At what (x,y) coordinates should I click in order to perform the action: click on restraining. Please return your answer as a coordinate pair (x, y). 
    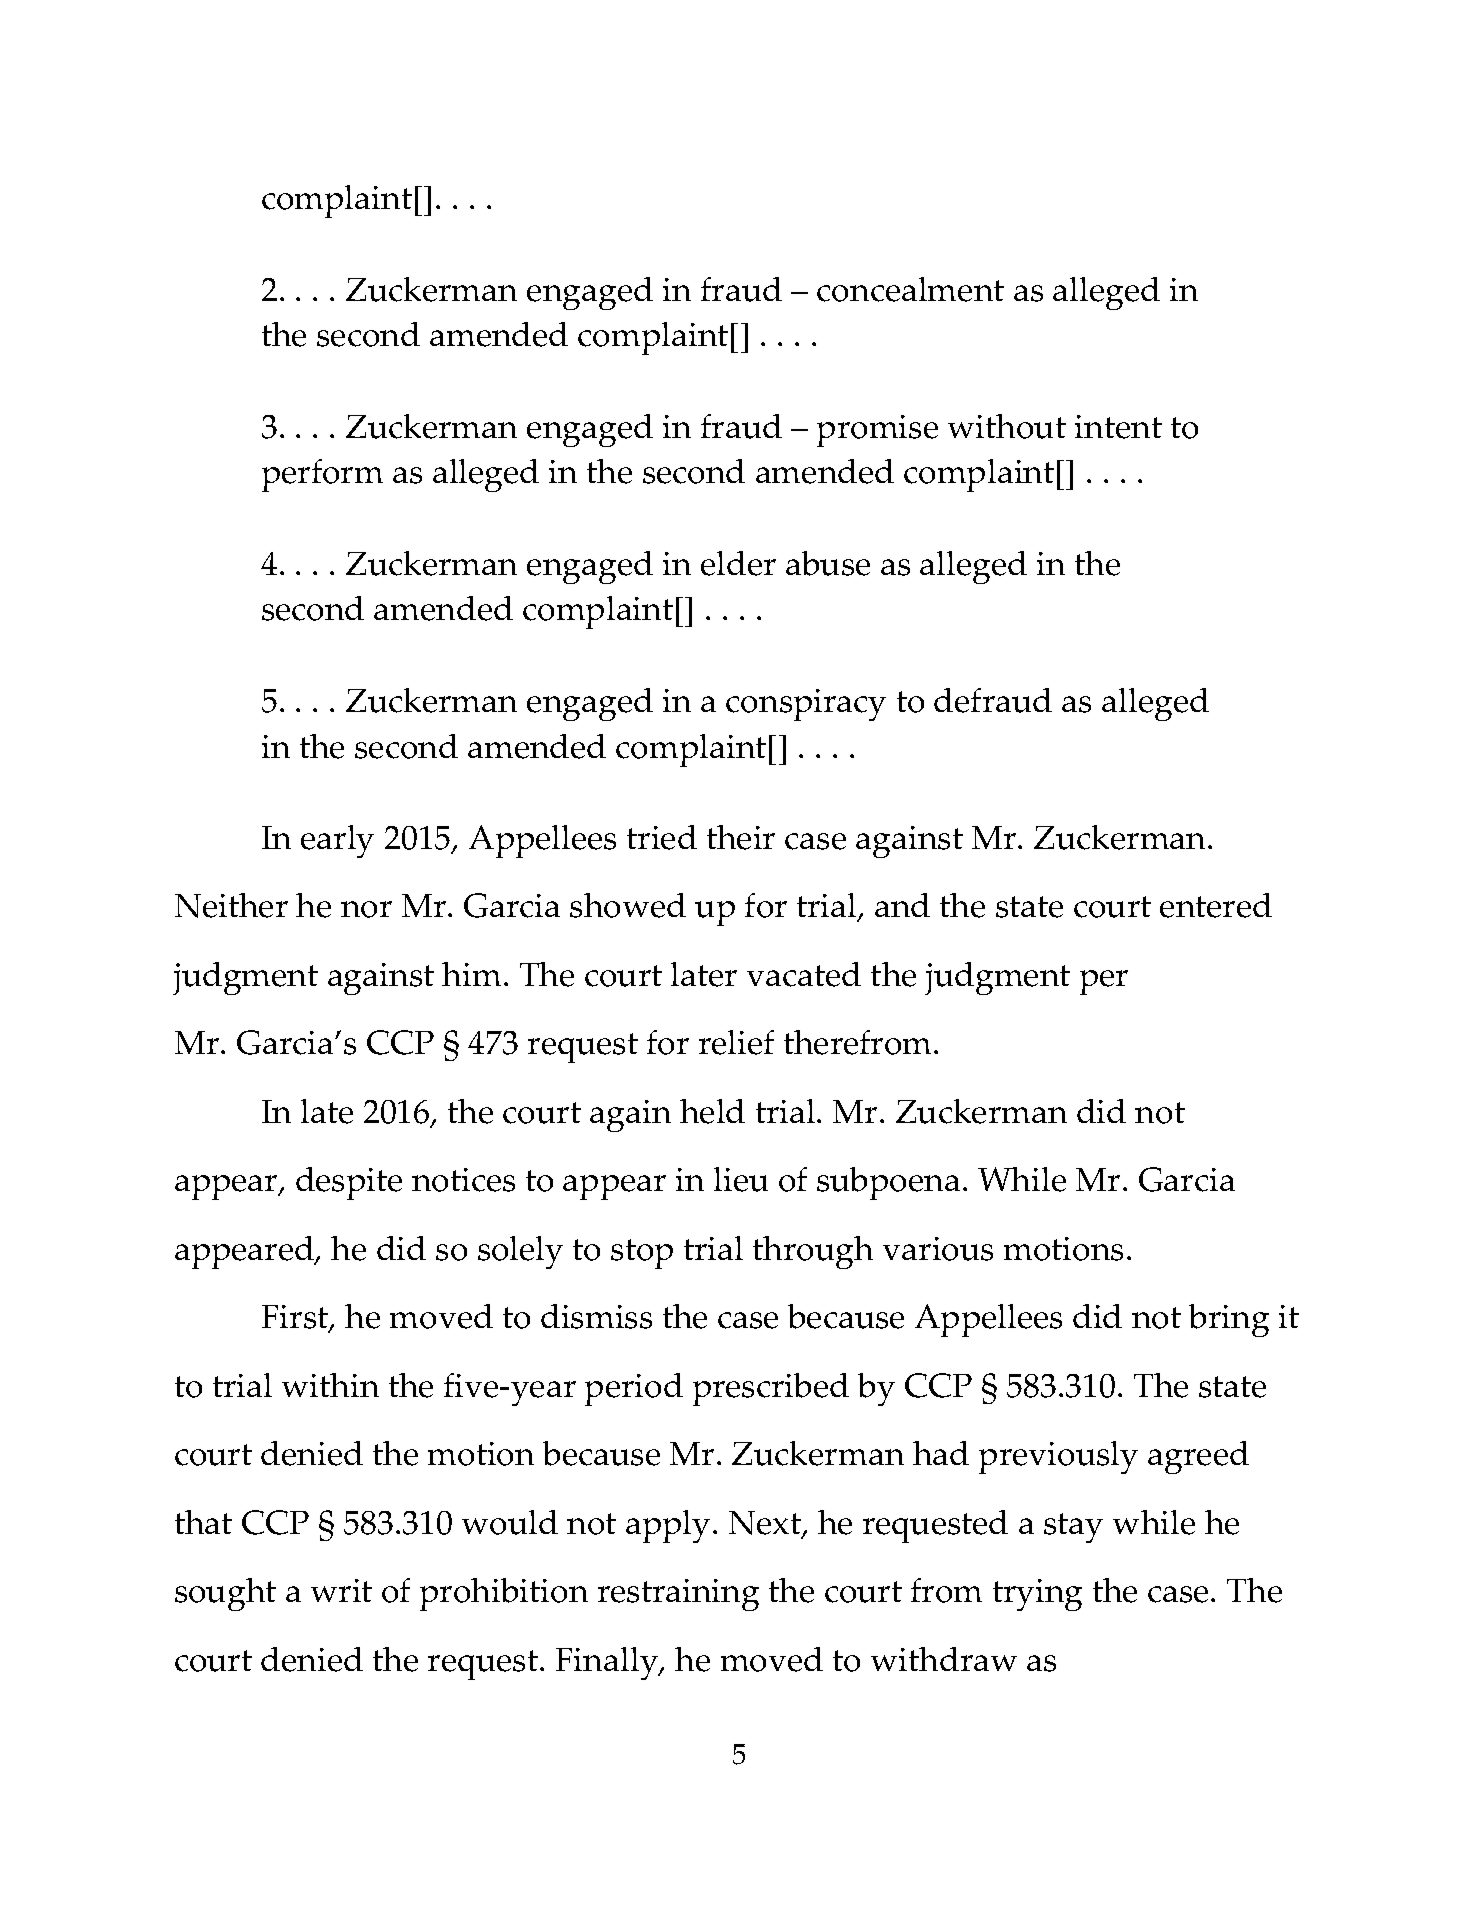
    Looking at the image, I should click on (678, 1595).
